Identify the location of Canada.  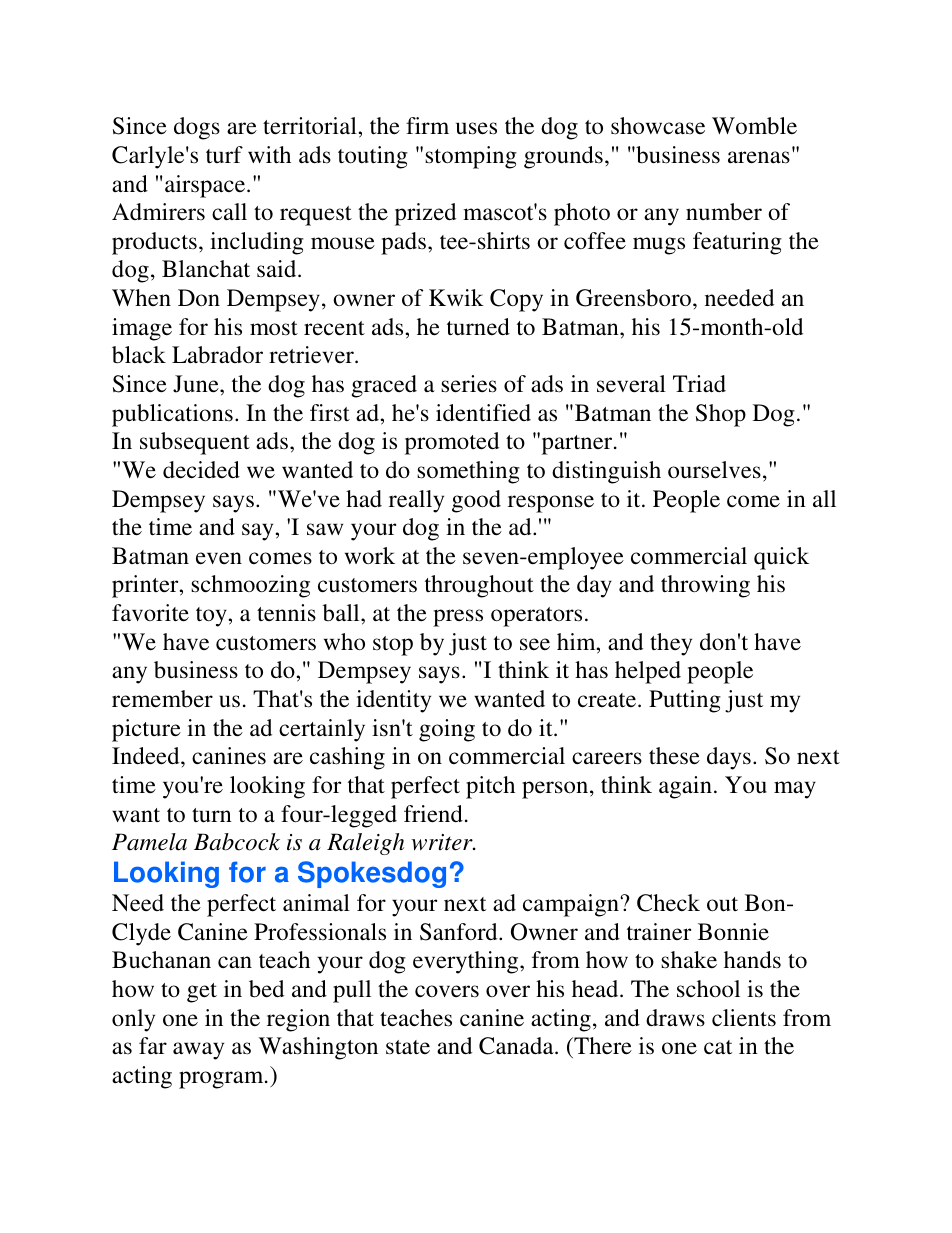
(517, 1046).
